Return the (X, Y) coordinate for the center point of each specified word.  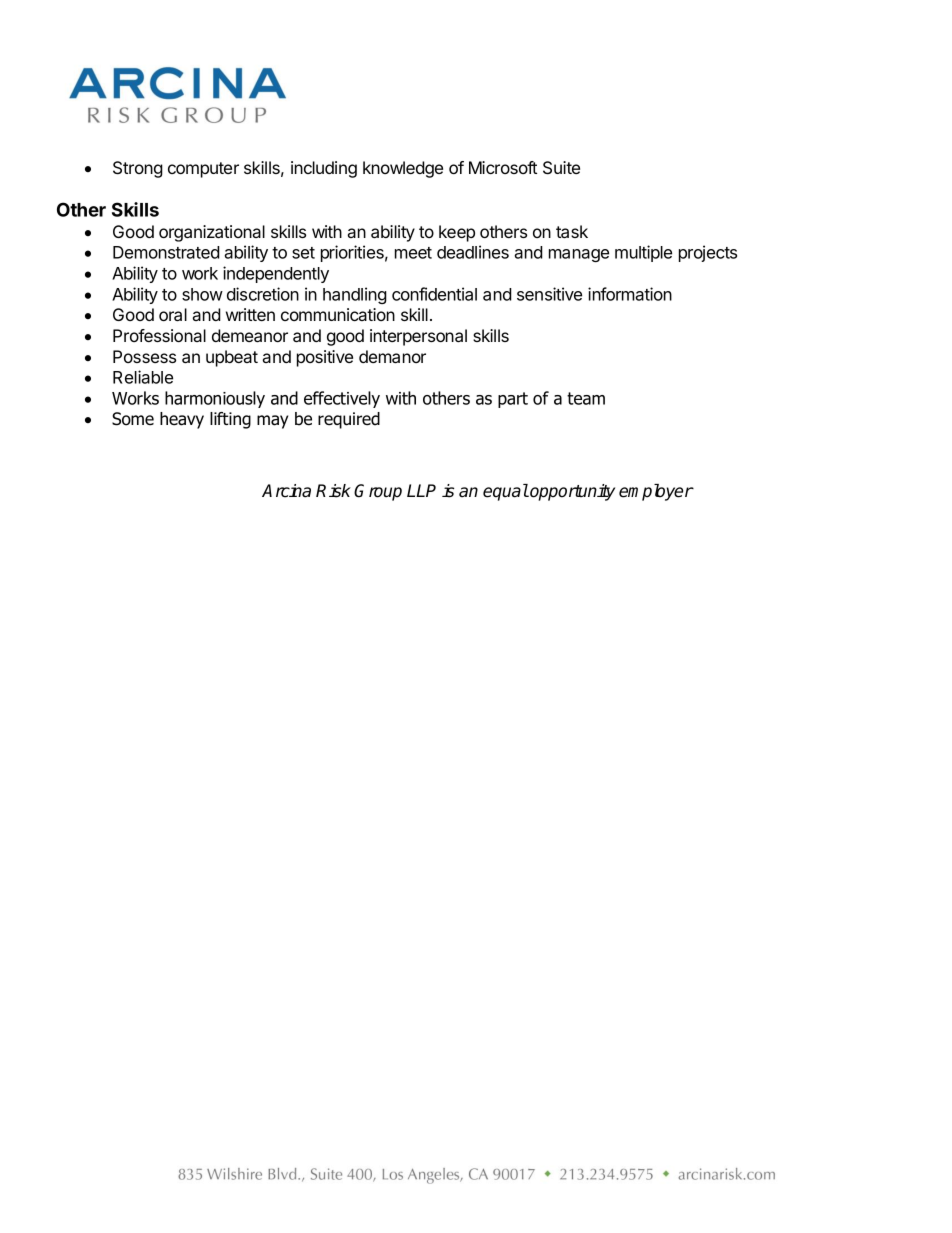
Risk (333, 491)
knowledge (403, 169)
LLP (421, 490)
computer (203, 170)
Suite (561, 168)
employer (656, 492)
